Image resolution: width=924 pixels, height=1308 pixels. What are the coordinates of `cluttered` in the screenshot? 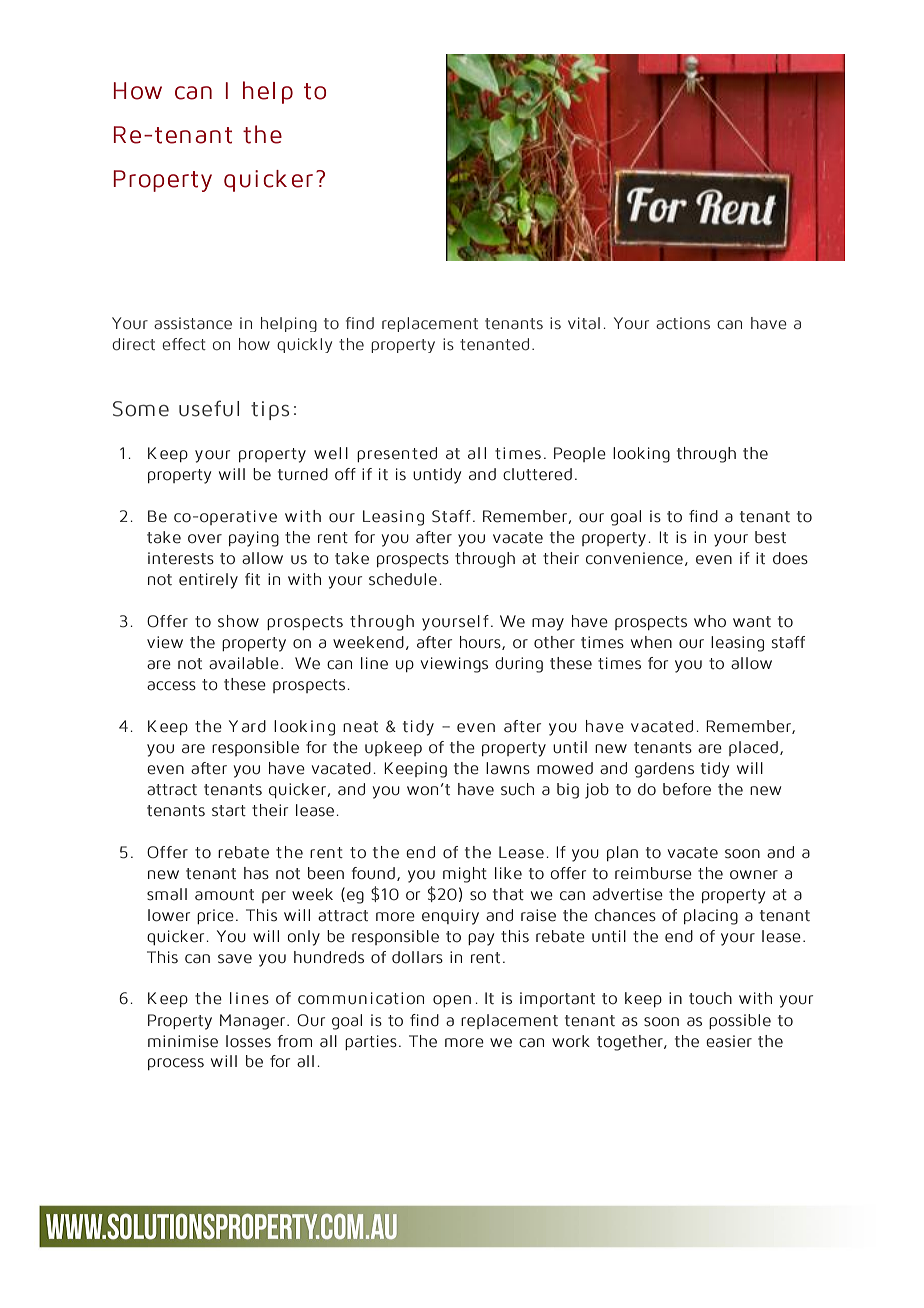 It's located at (537, 474).
